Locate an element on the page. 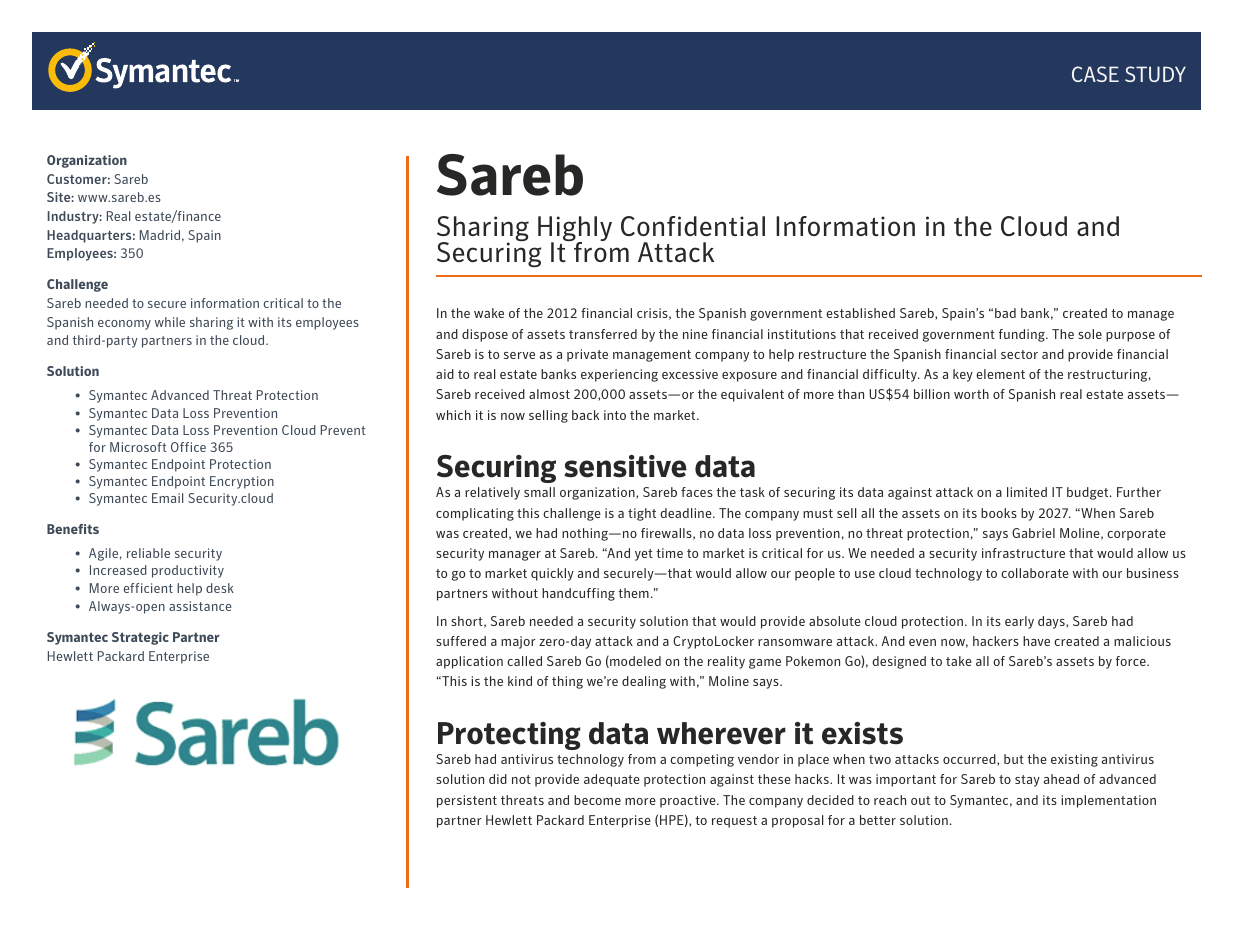 This page has height=952, width=1233. while is located at coordinates (170, 322).
